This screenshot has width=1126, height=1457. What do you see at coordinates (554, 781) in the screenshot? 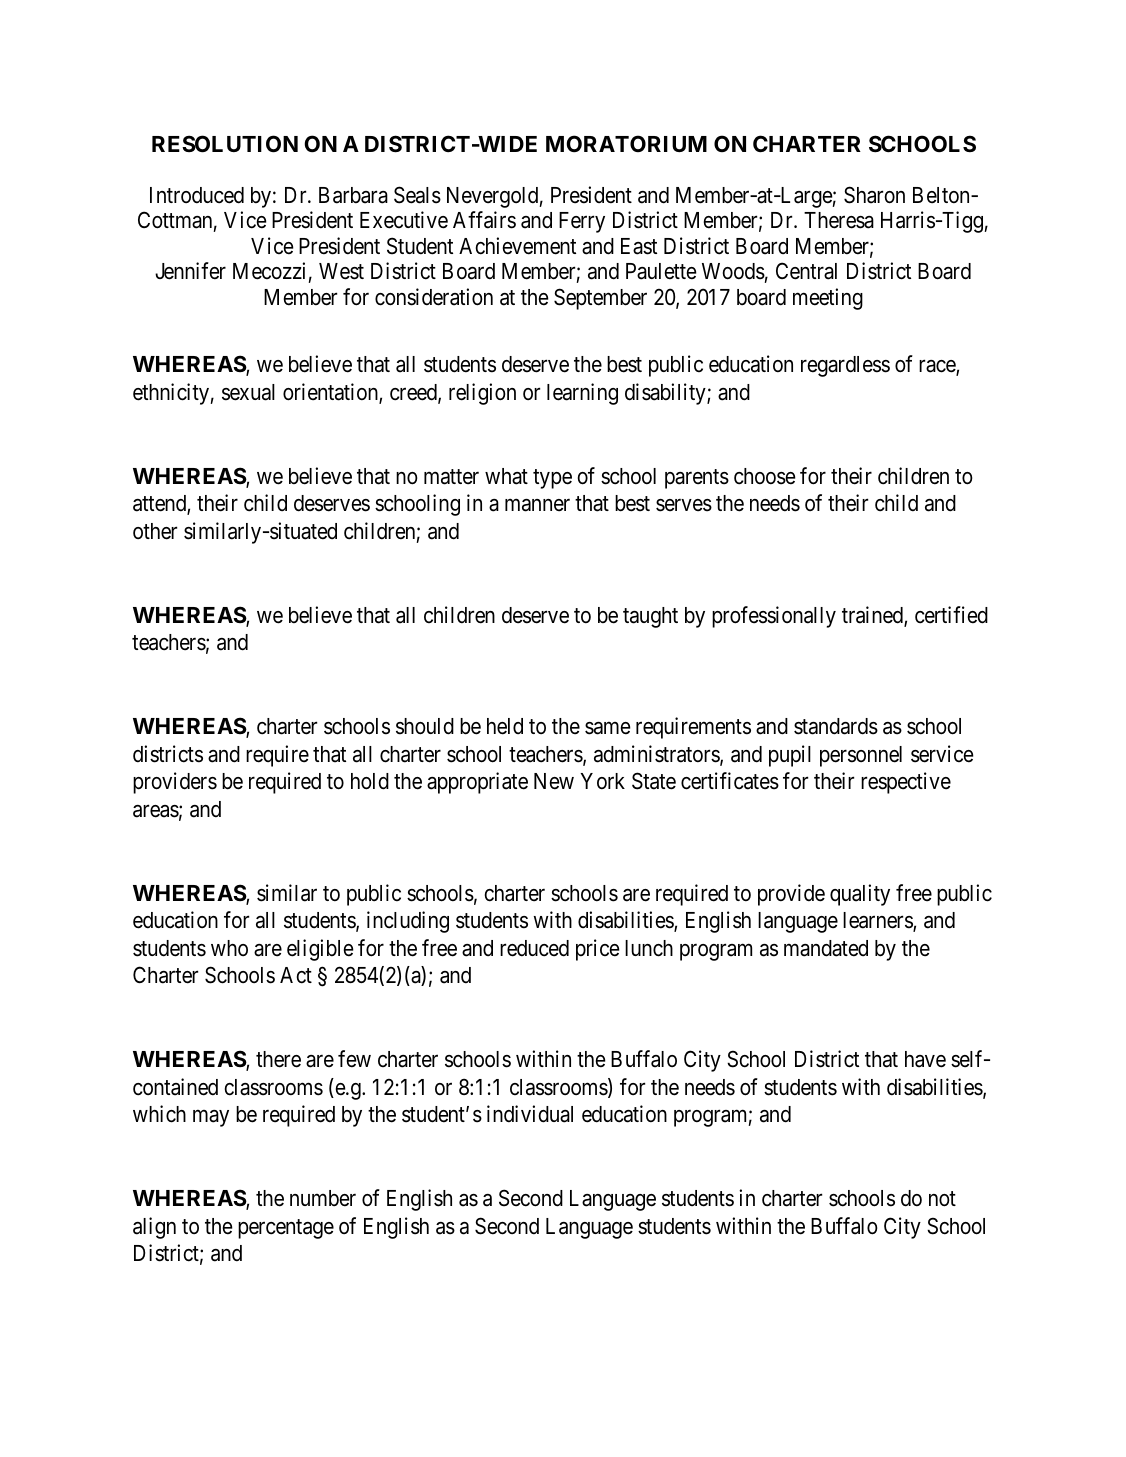
I see `New` at bounding box center [554, 781].
